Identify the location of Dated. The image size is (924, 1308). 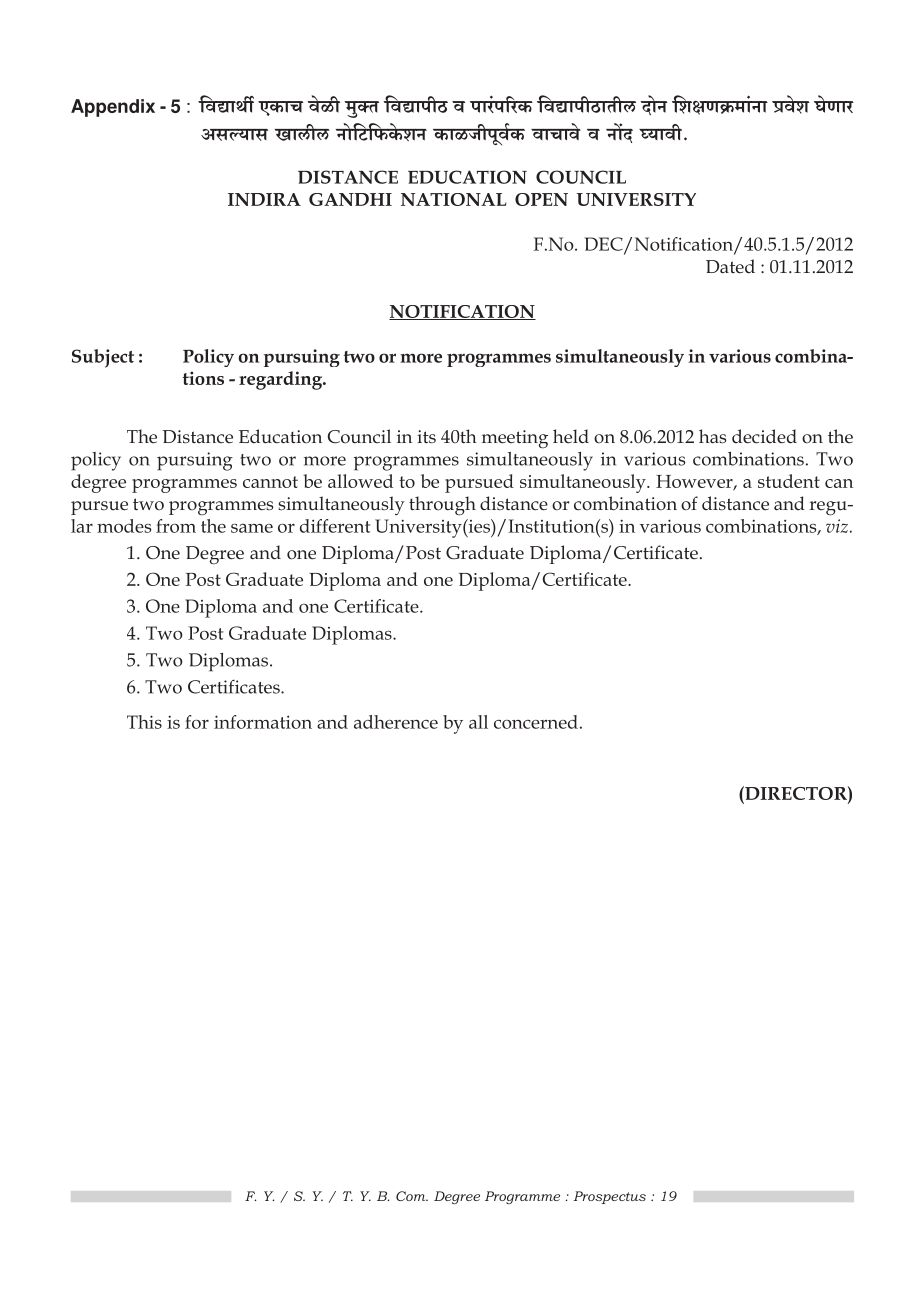
(730, 266).
